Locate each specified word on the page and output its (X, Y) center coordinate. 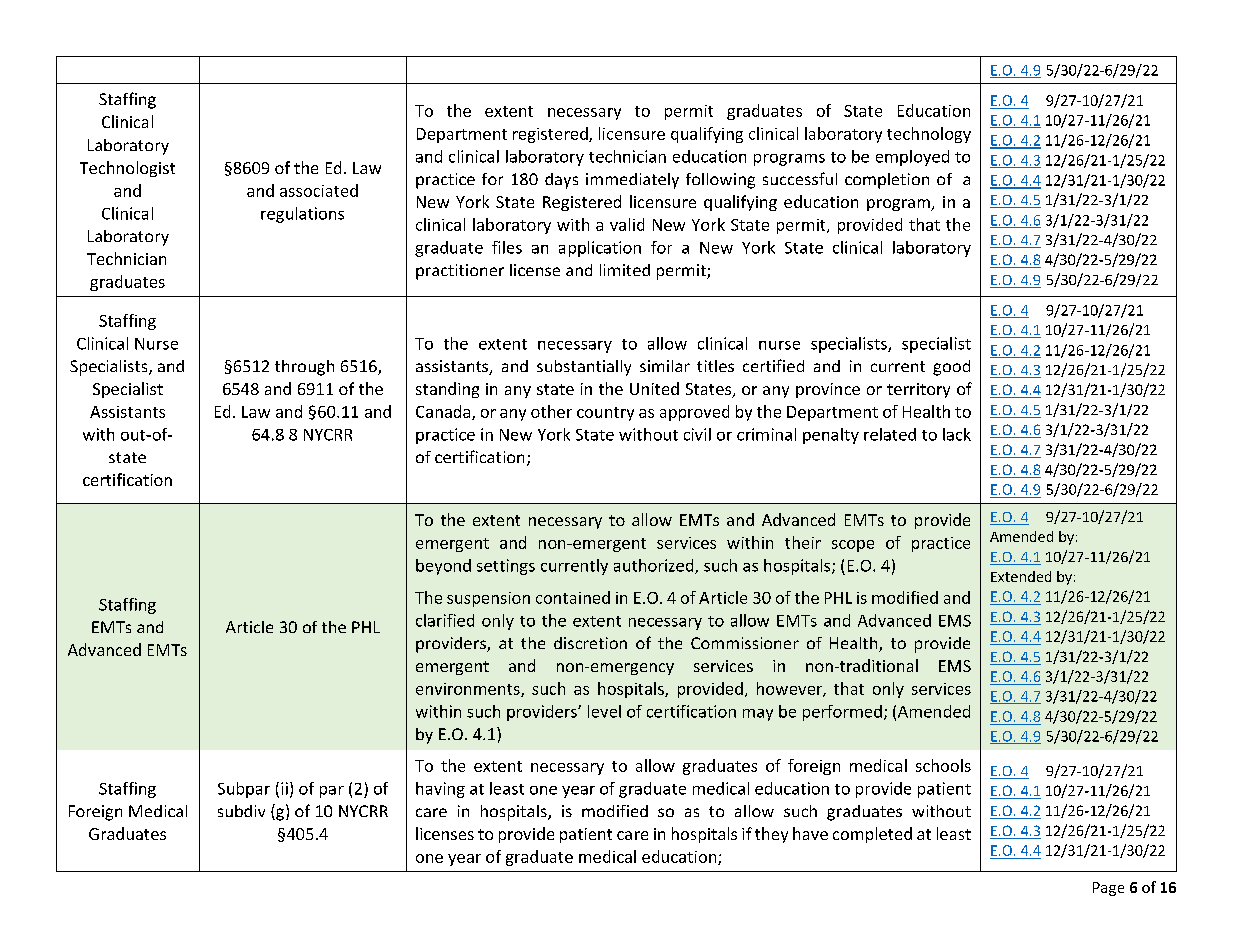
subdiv (241, 811)
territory (918, 390)
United (654, 388)
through (304, 368)
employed (912, 158)
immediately (632, 181)
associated (319, 190)
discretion (590, 643)
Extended (1021, 576)
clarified (445, 620)
